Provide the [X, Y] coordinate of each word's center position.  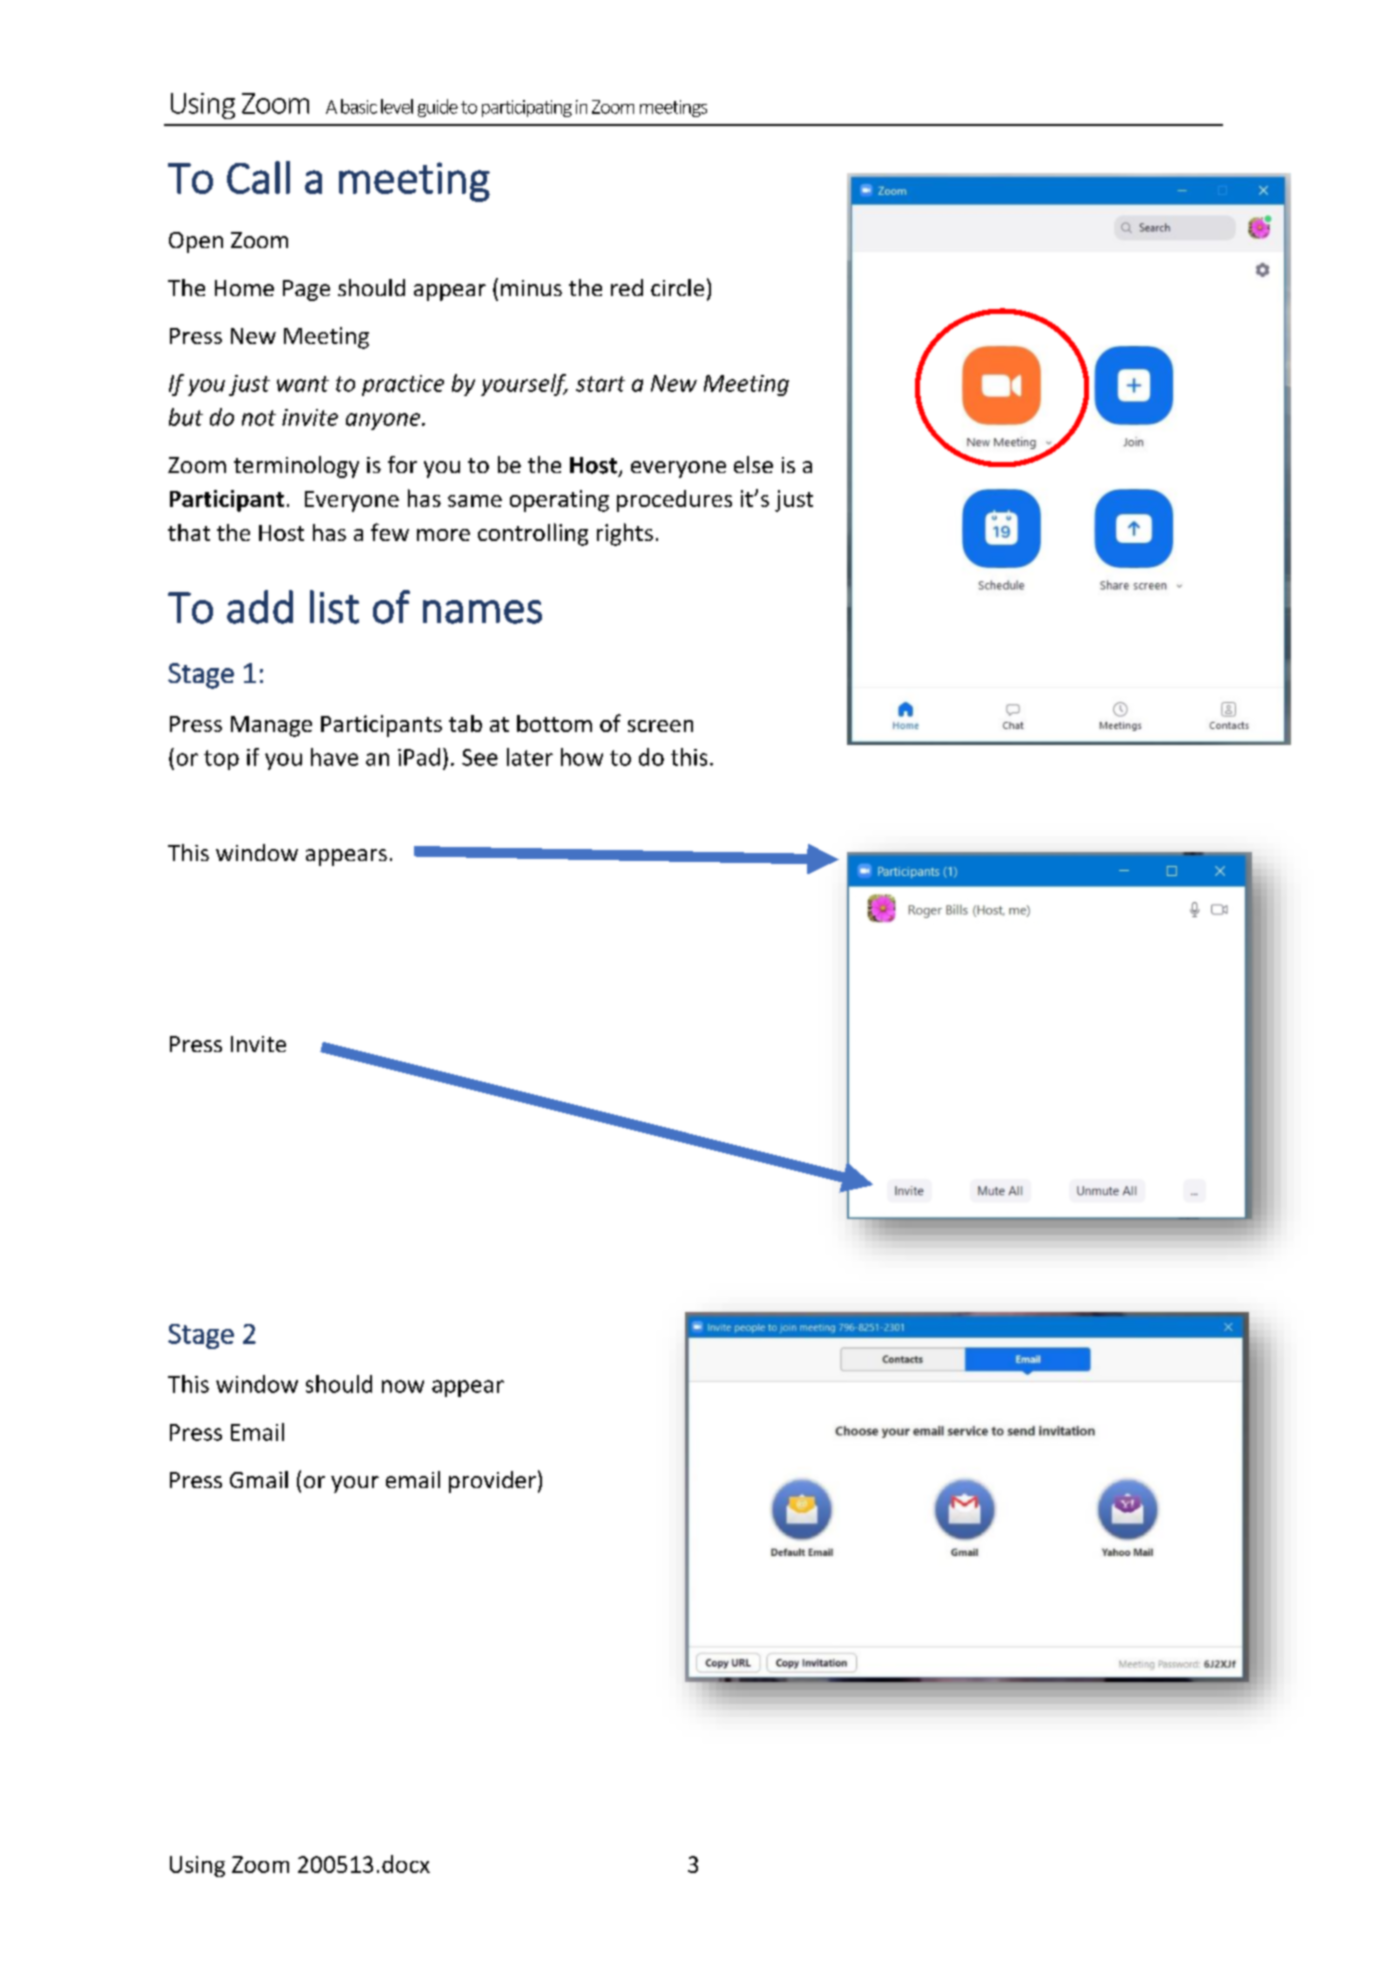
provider [492, 1482]
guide [438, 108]
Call [258, 177]
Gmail [259, 1479]
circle [677, 287]
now [403, 1386]
